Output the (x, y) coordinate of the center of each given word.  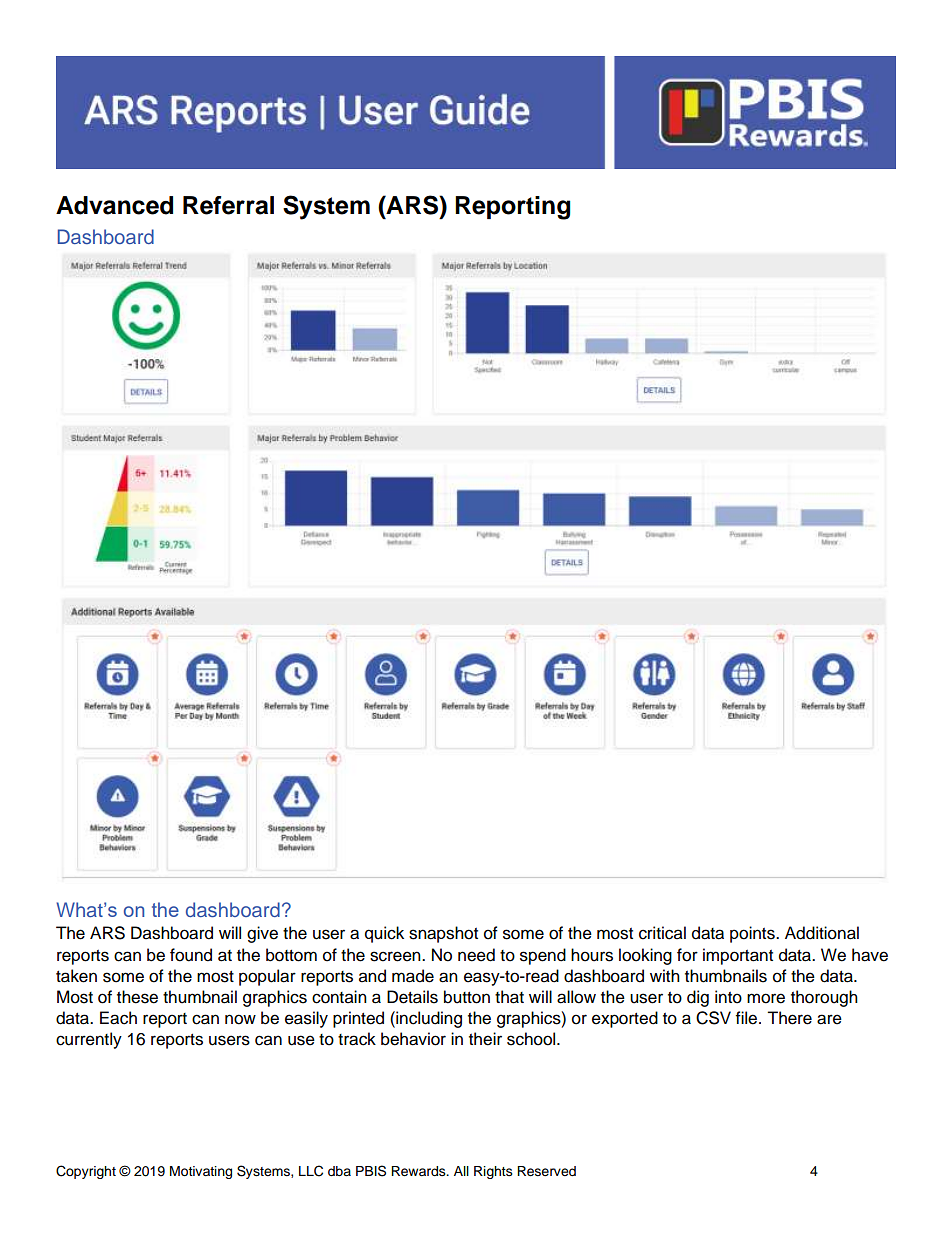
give (262, 934)
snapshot (443, 934)
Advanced (114, 205)
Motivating (201, 1172)
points (753, 934)
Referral (228, 205)
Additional (822, 933)
